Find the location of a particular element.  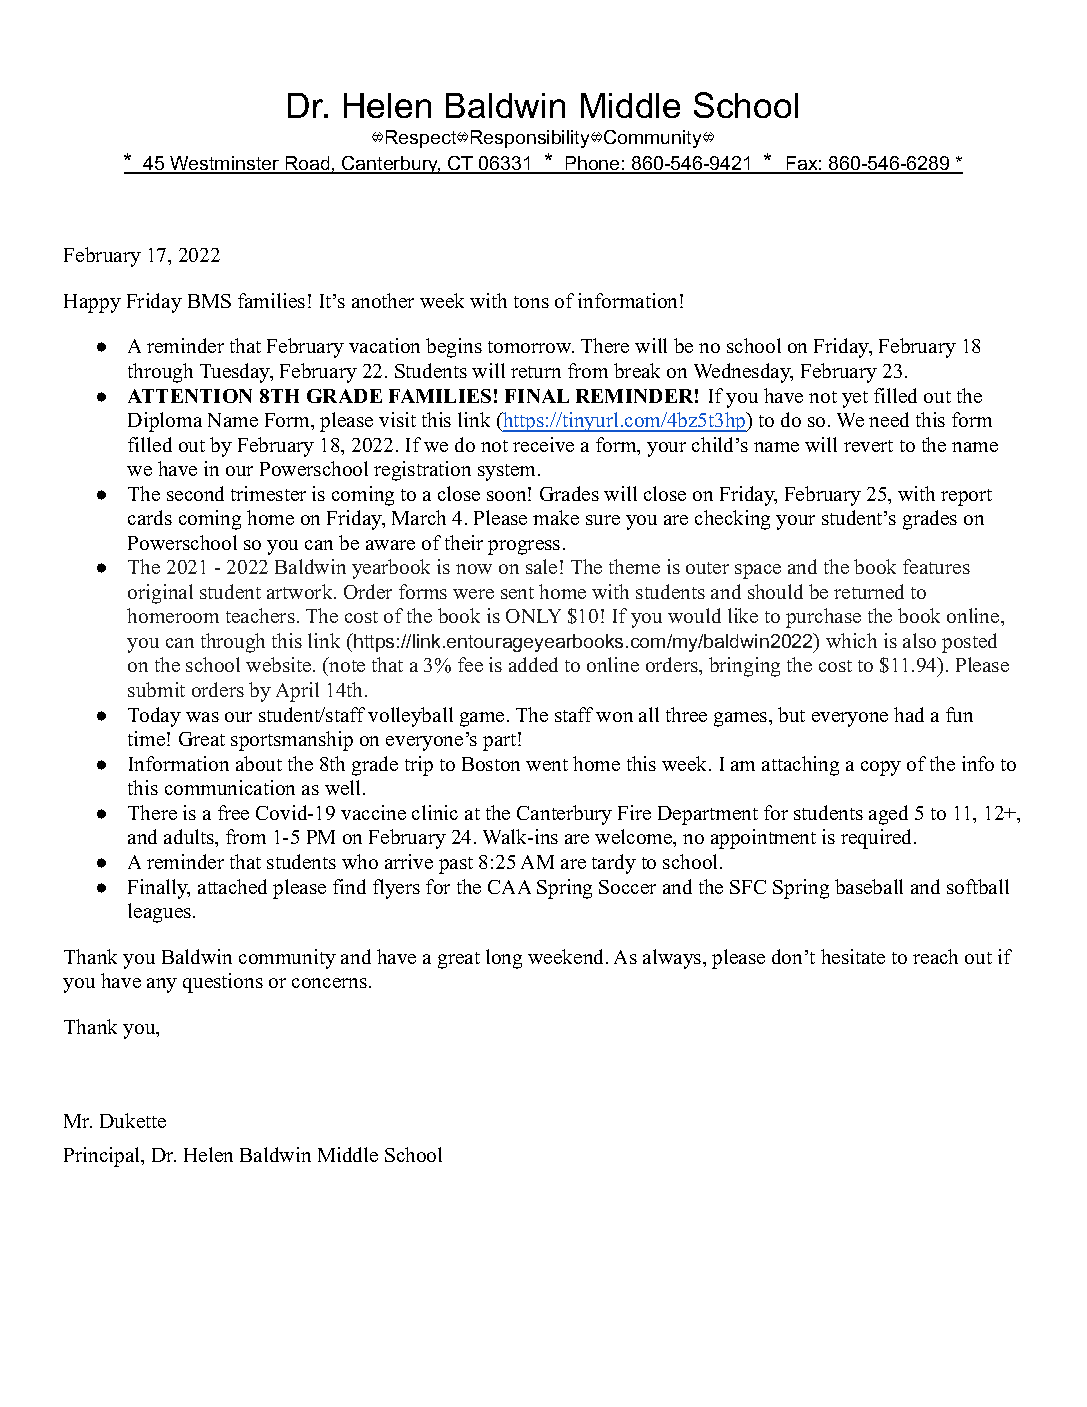

Principal is located at coordinates (103, 1157).
